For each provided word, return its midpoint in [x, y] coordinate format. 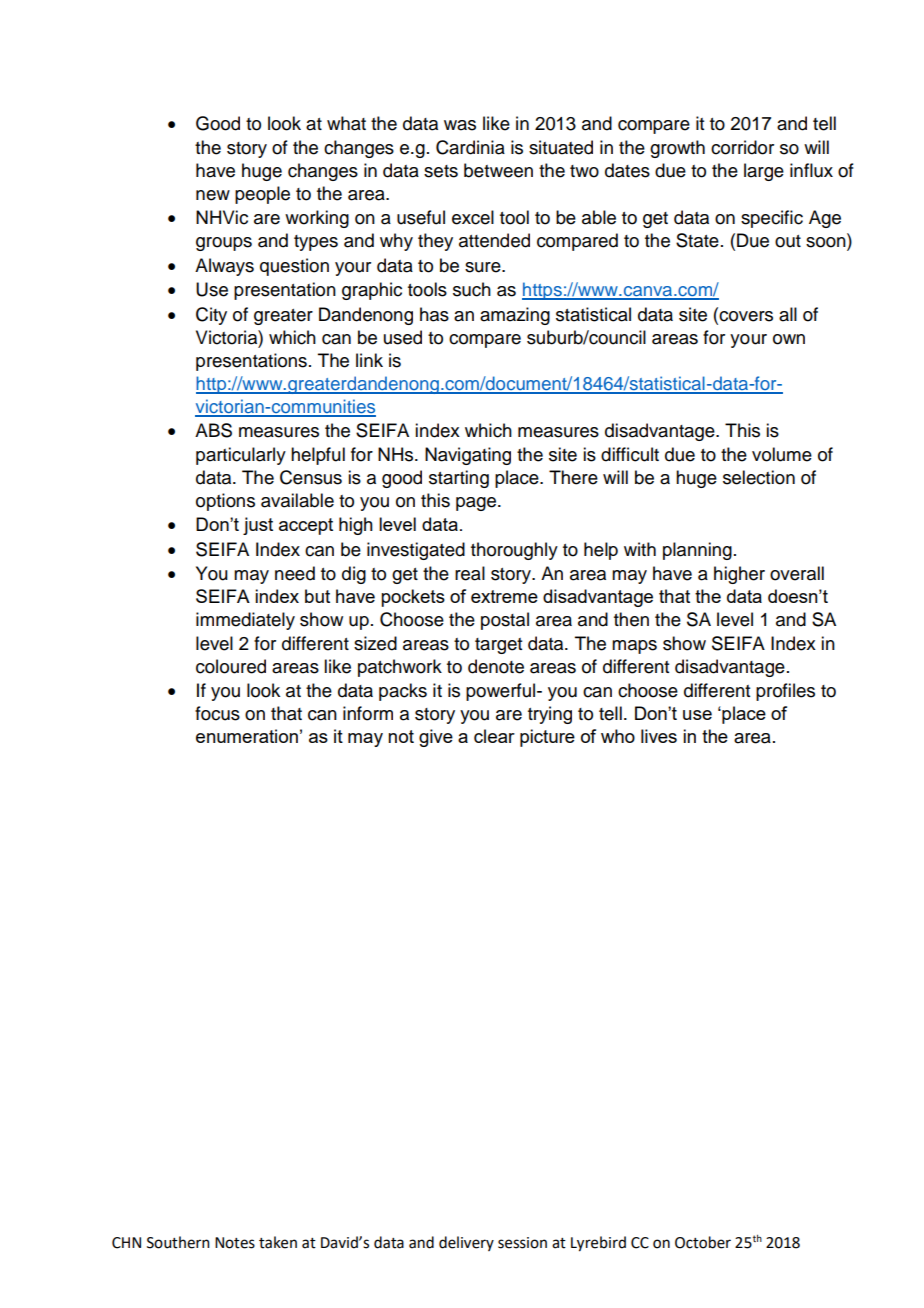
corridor [742, 147]
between [498, 170]
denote [496, 666]
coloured [231, 666]
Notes [235, 1243]
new [213, 195]
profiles [785, 692]
